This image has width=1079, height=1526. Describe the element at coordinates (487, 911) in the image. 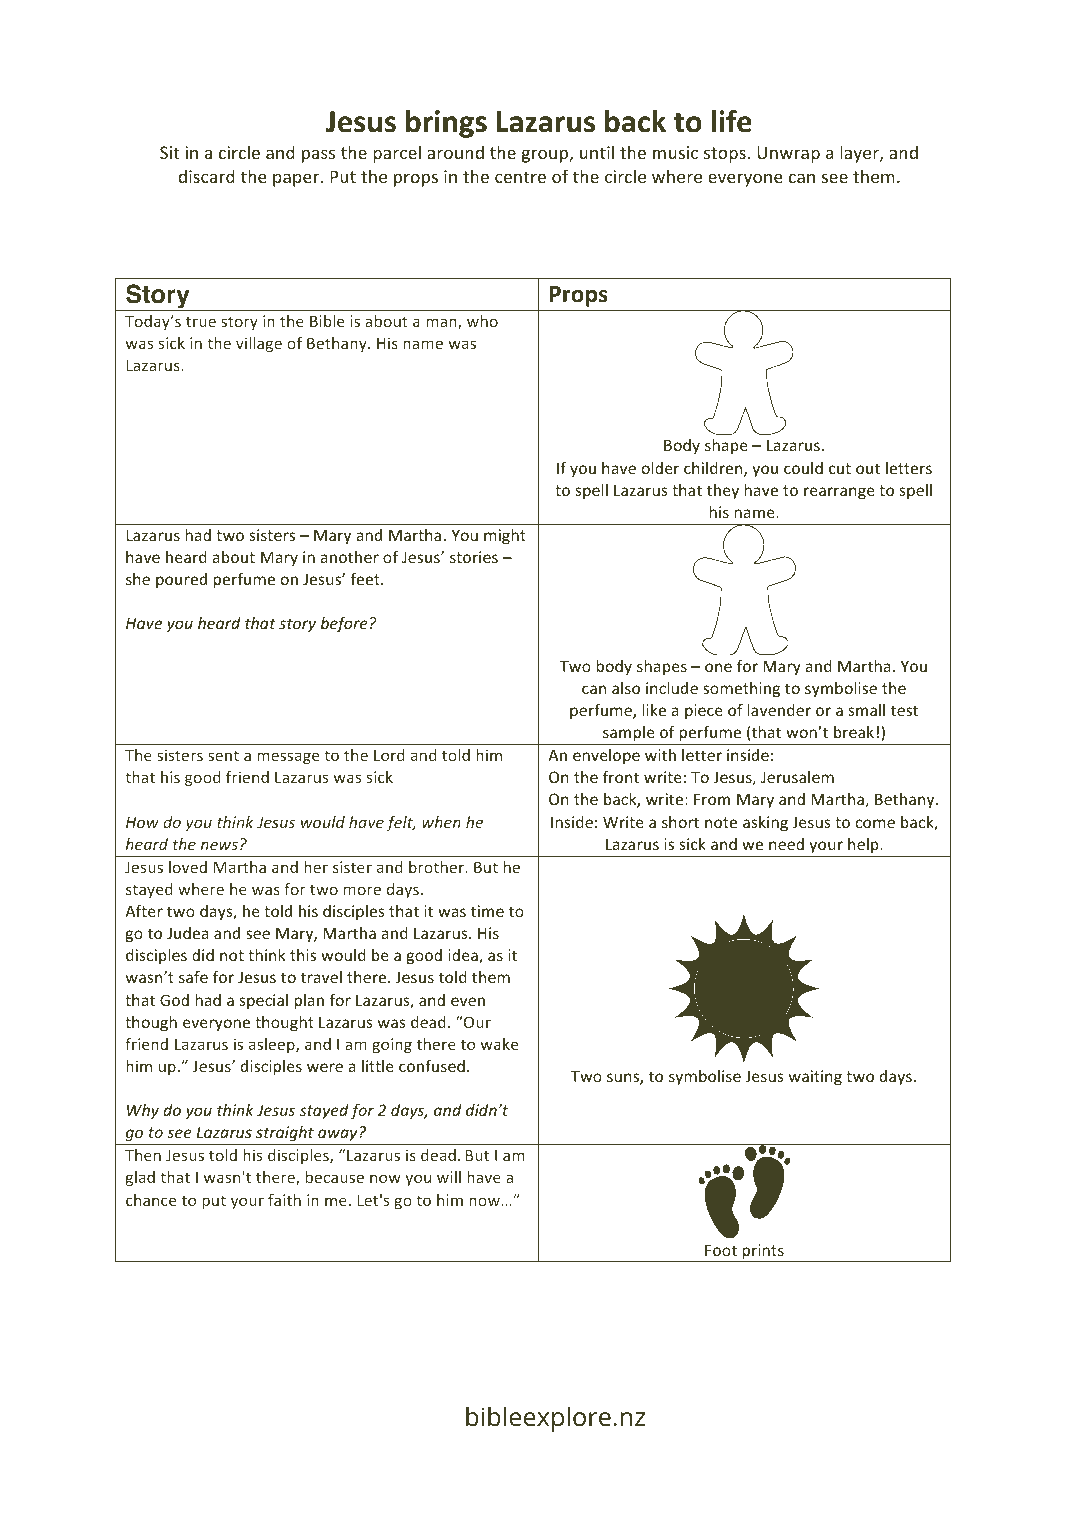

I see `time` at that location.
